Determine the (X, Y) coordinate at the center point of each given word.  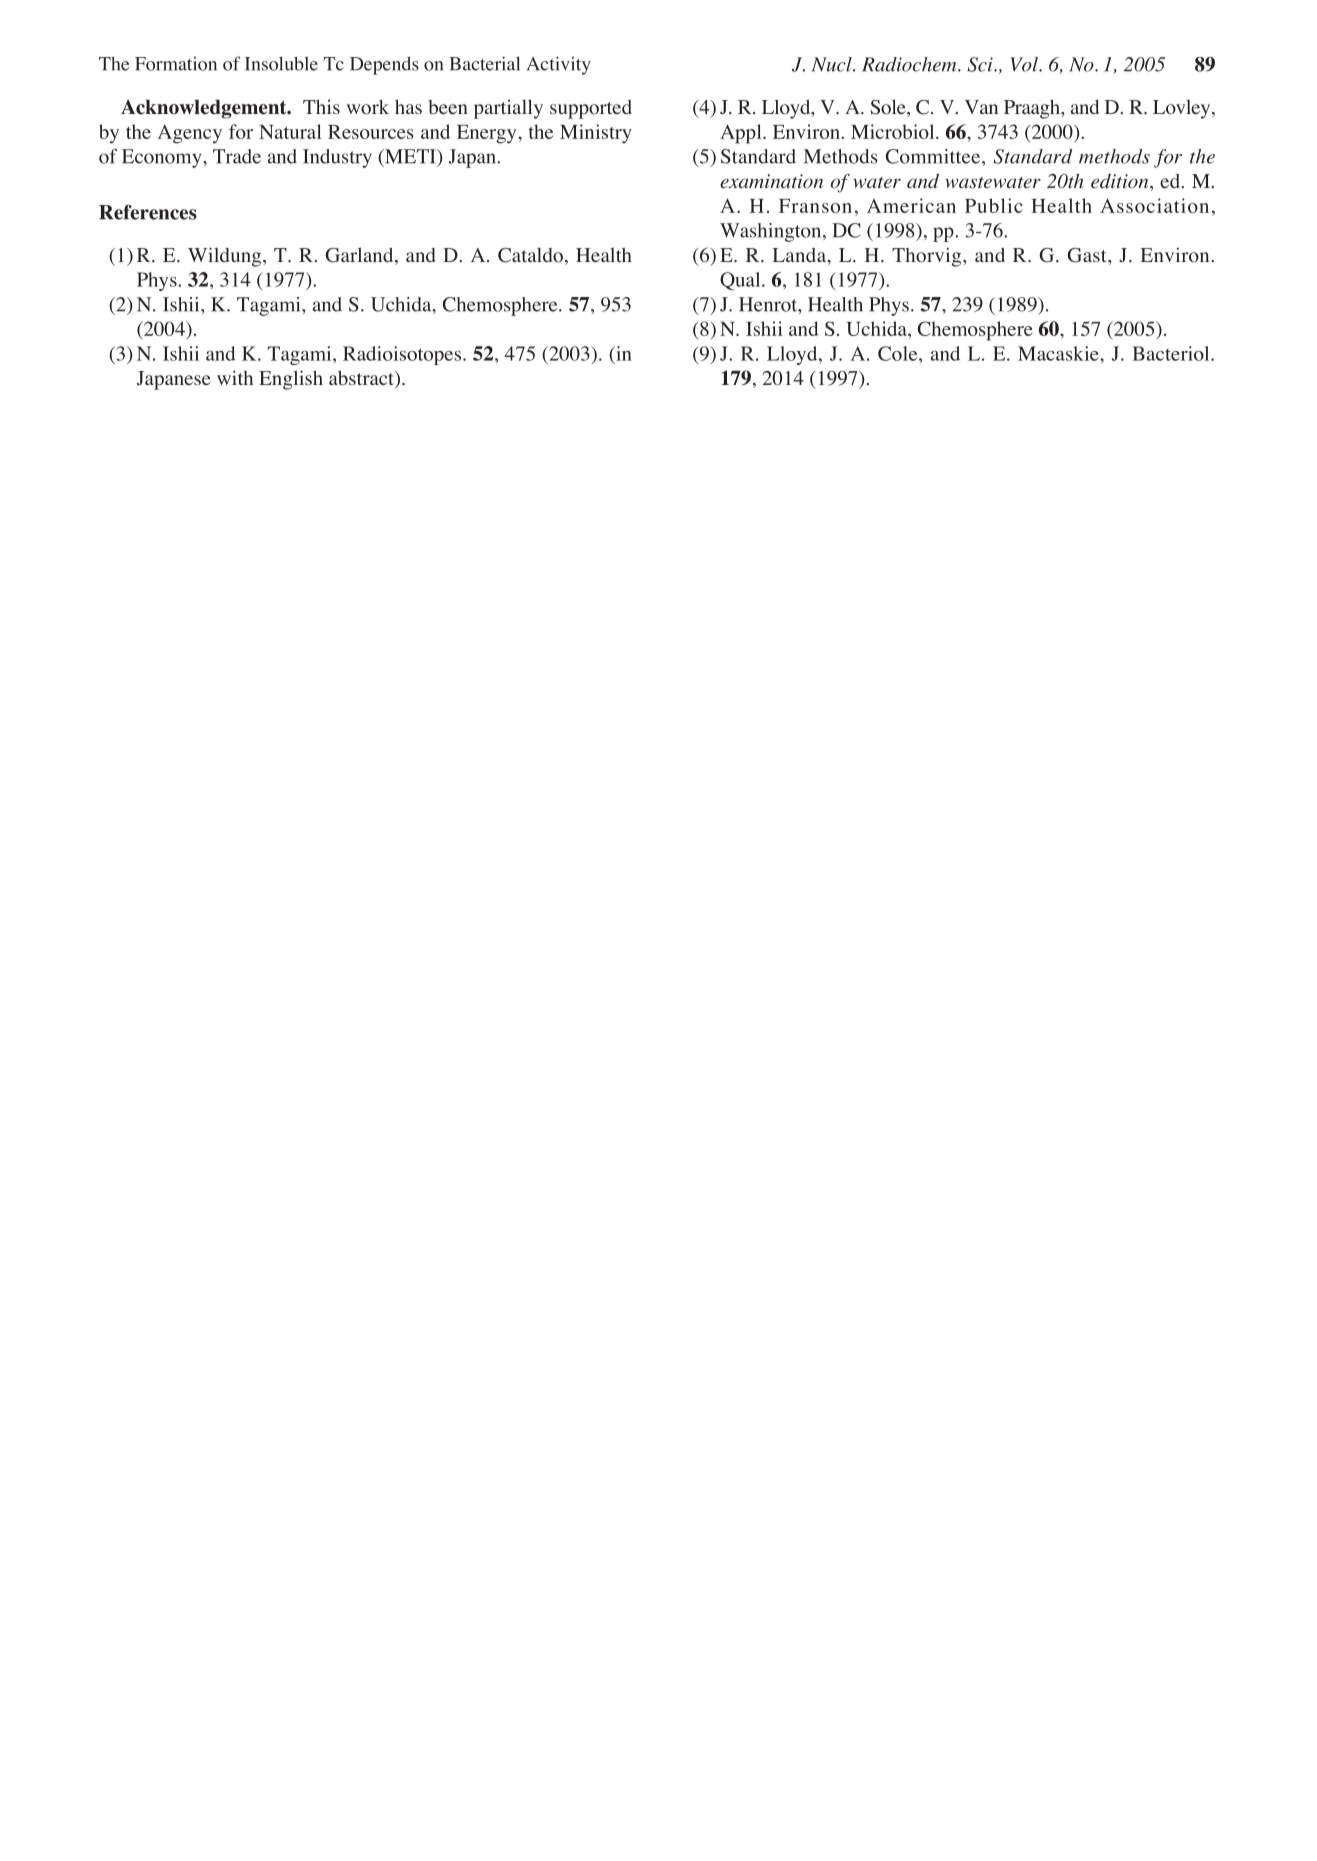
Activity (559, 65)
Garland (360, 256)
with (235, 377)
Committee (933, 156)
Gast (1088, 255)
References (148, 212)
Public (994, 205)
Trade (237, 156)
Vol (1025, 64)
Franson (815, 206)
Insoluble (281, 63)
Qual (741, 281)
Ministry (596, 134)
